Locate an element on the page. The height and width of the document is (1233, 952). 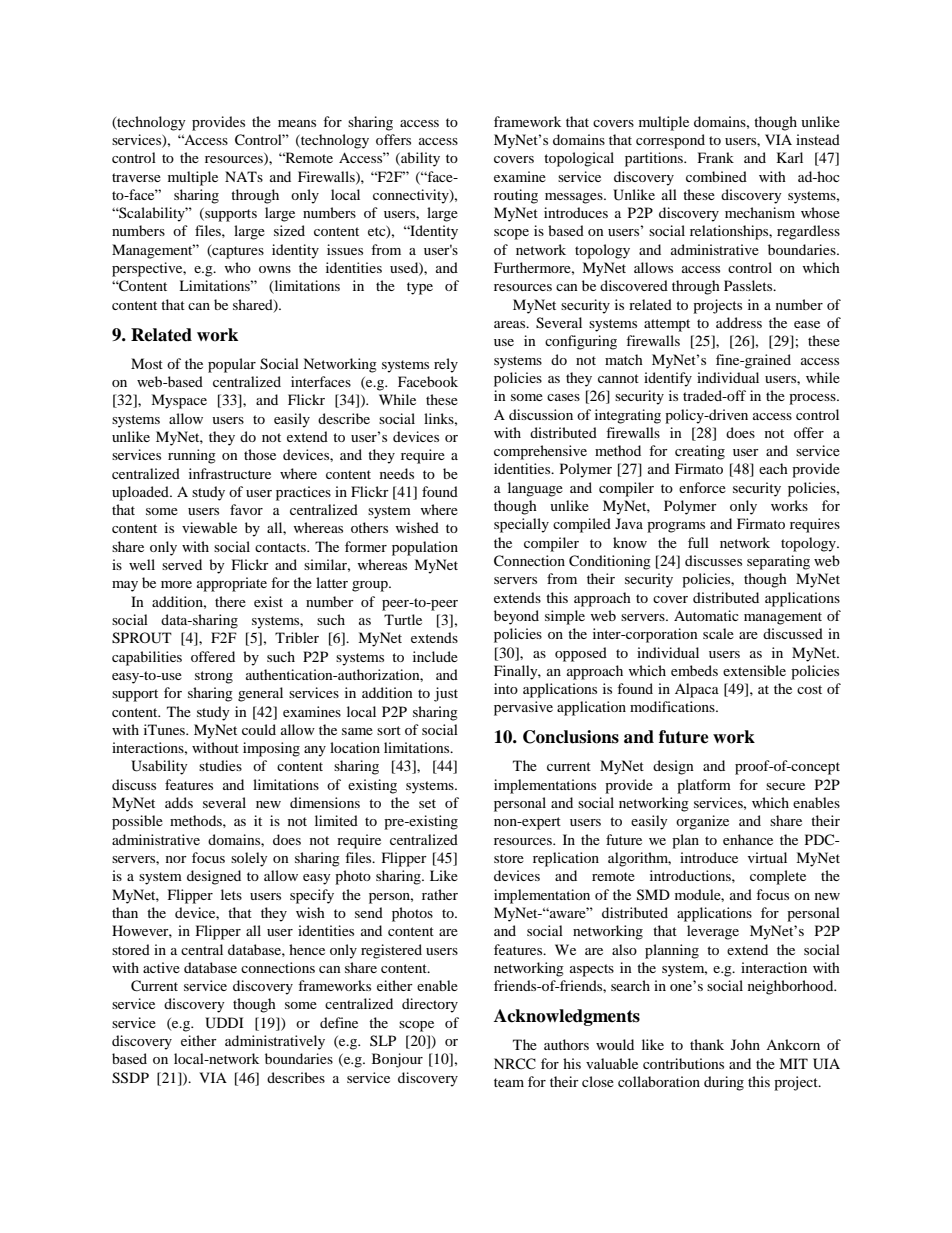
just is located at coordinates (446, 694).
